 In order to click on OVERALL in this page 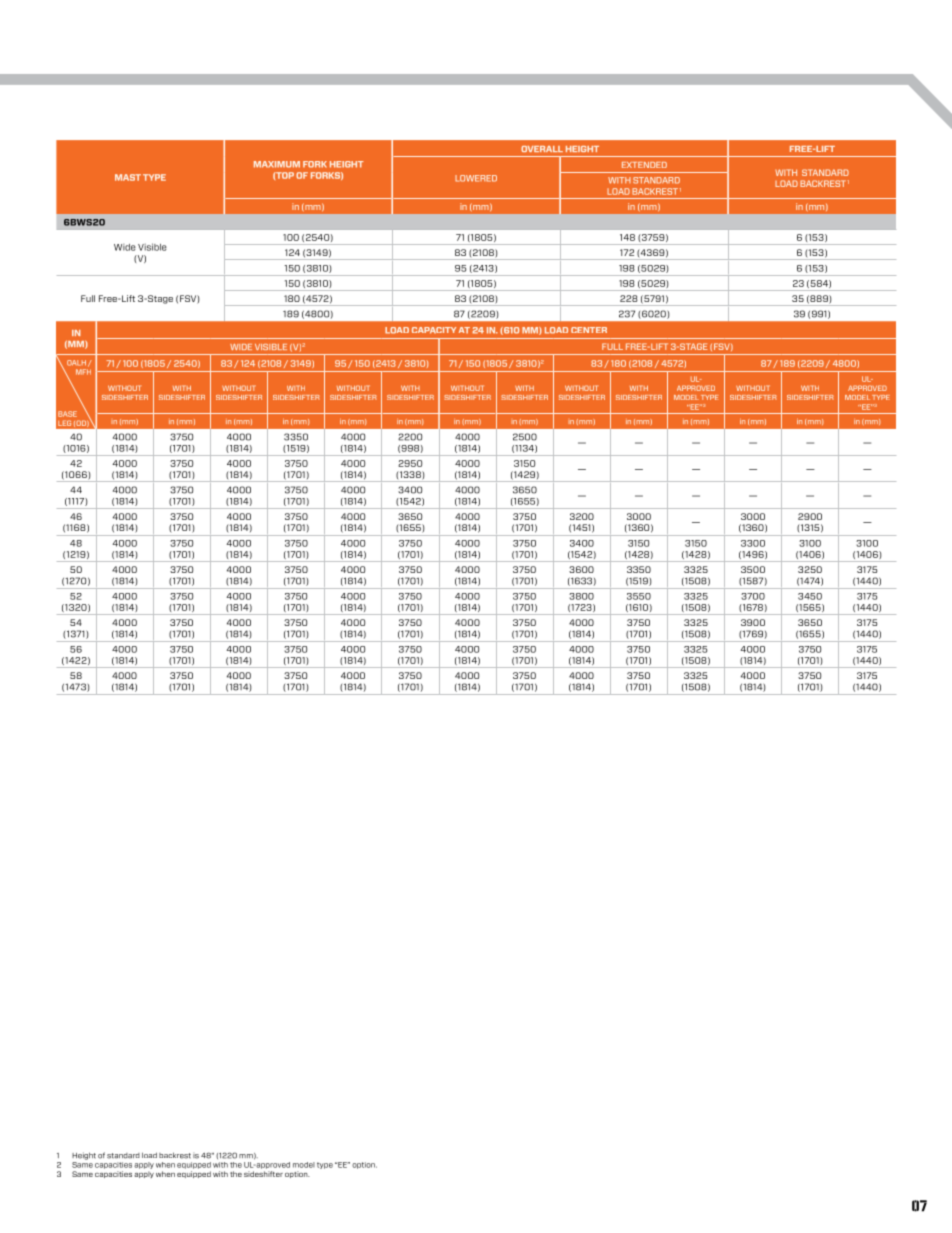, I will do `click(542, 149)`.
